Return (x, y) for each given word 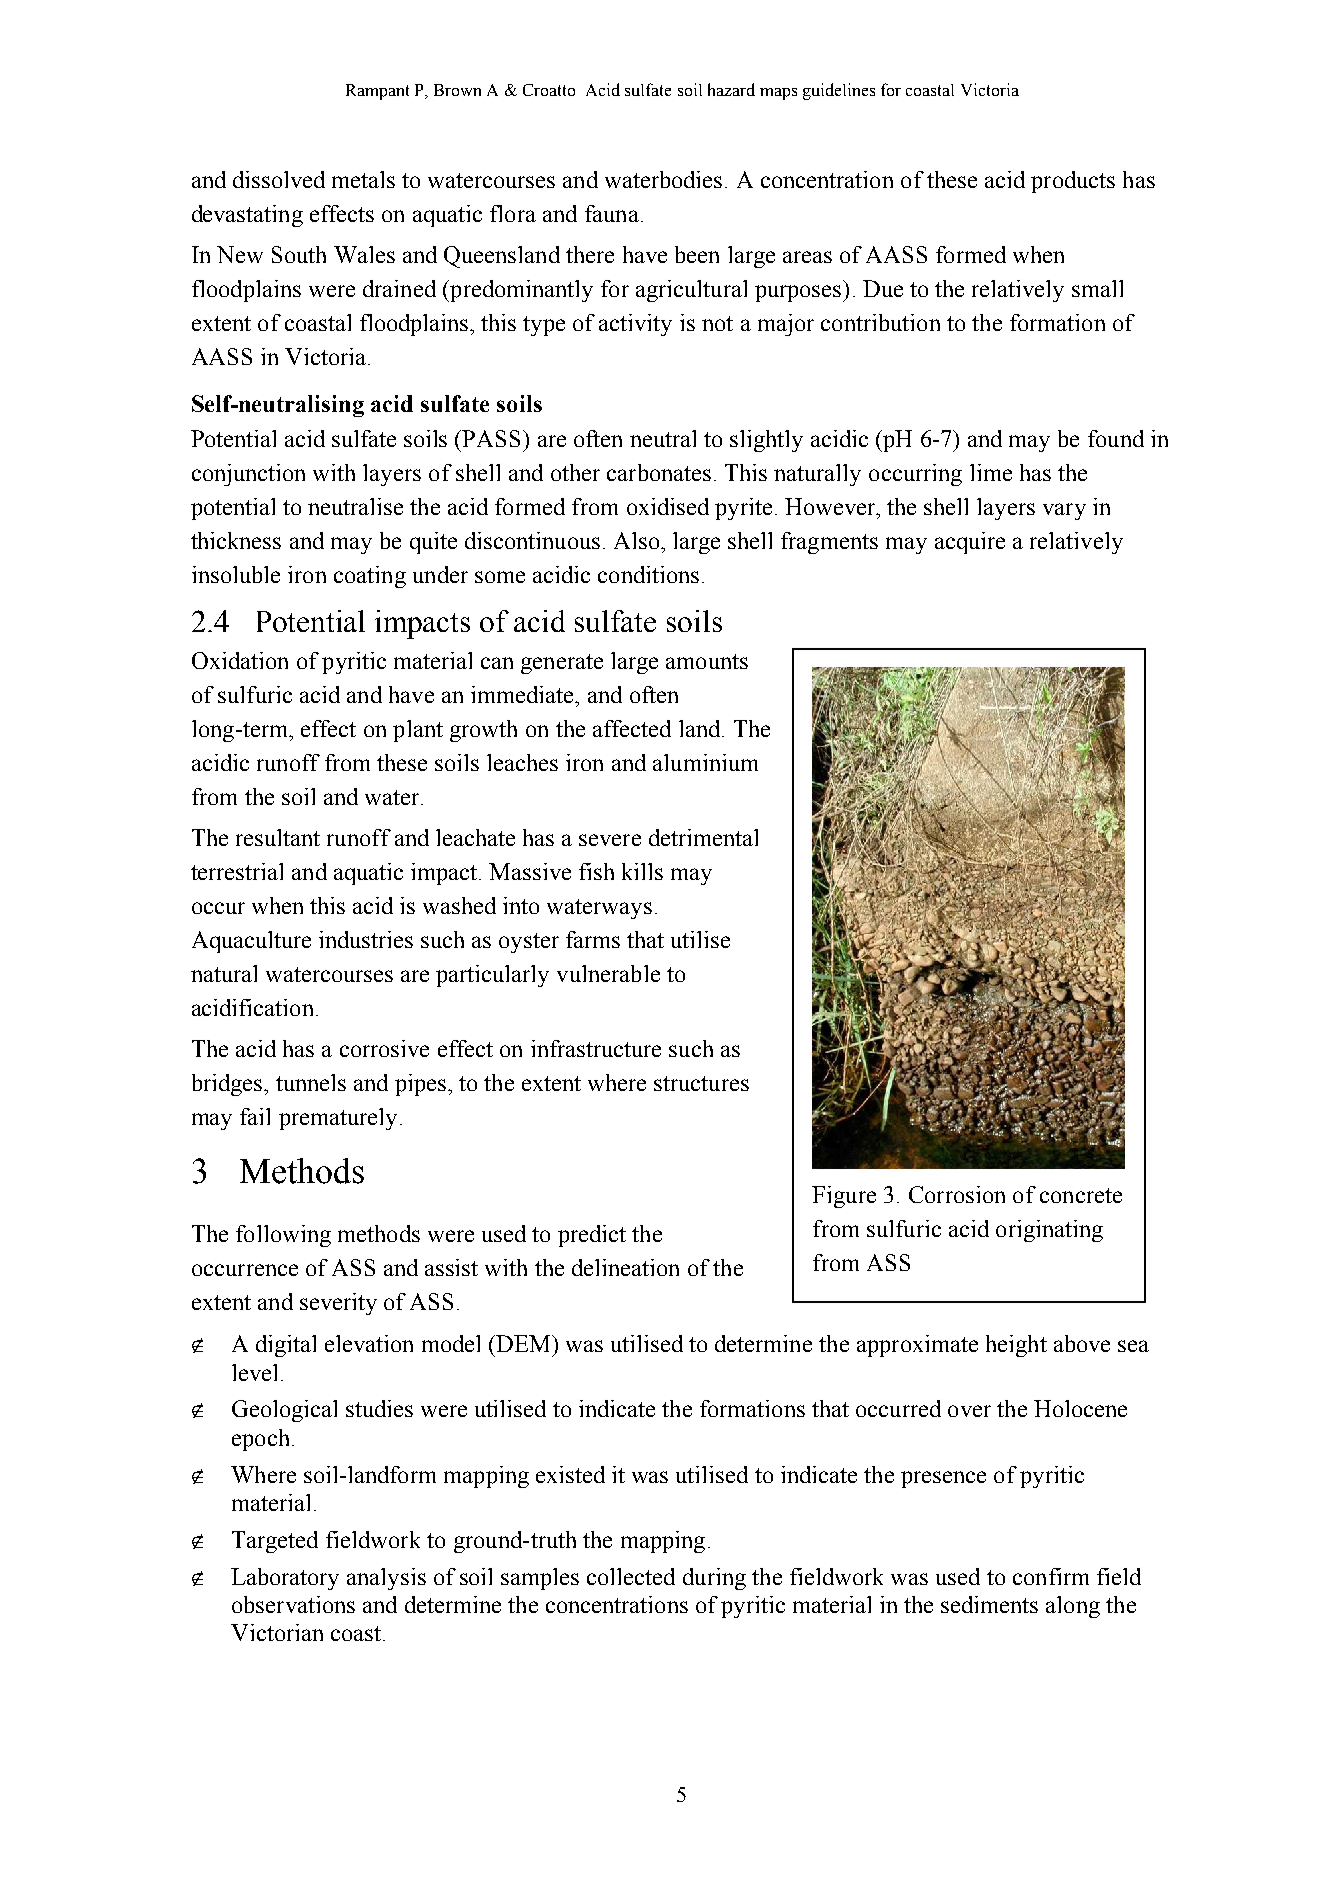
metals (363, 179)
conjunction (248, 475)
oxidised (668, 506)
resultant (278, 837)
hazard (731, 89)
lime (991, 472)
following (283, 1236)
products (1073, 182)
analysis (386, 1579)
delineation (625, 1267)
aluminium (705, 762)
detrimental (703, 837)
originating (1049, 1231)
